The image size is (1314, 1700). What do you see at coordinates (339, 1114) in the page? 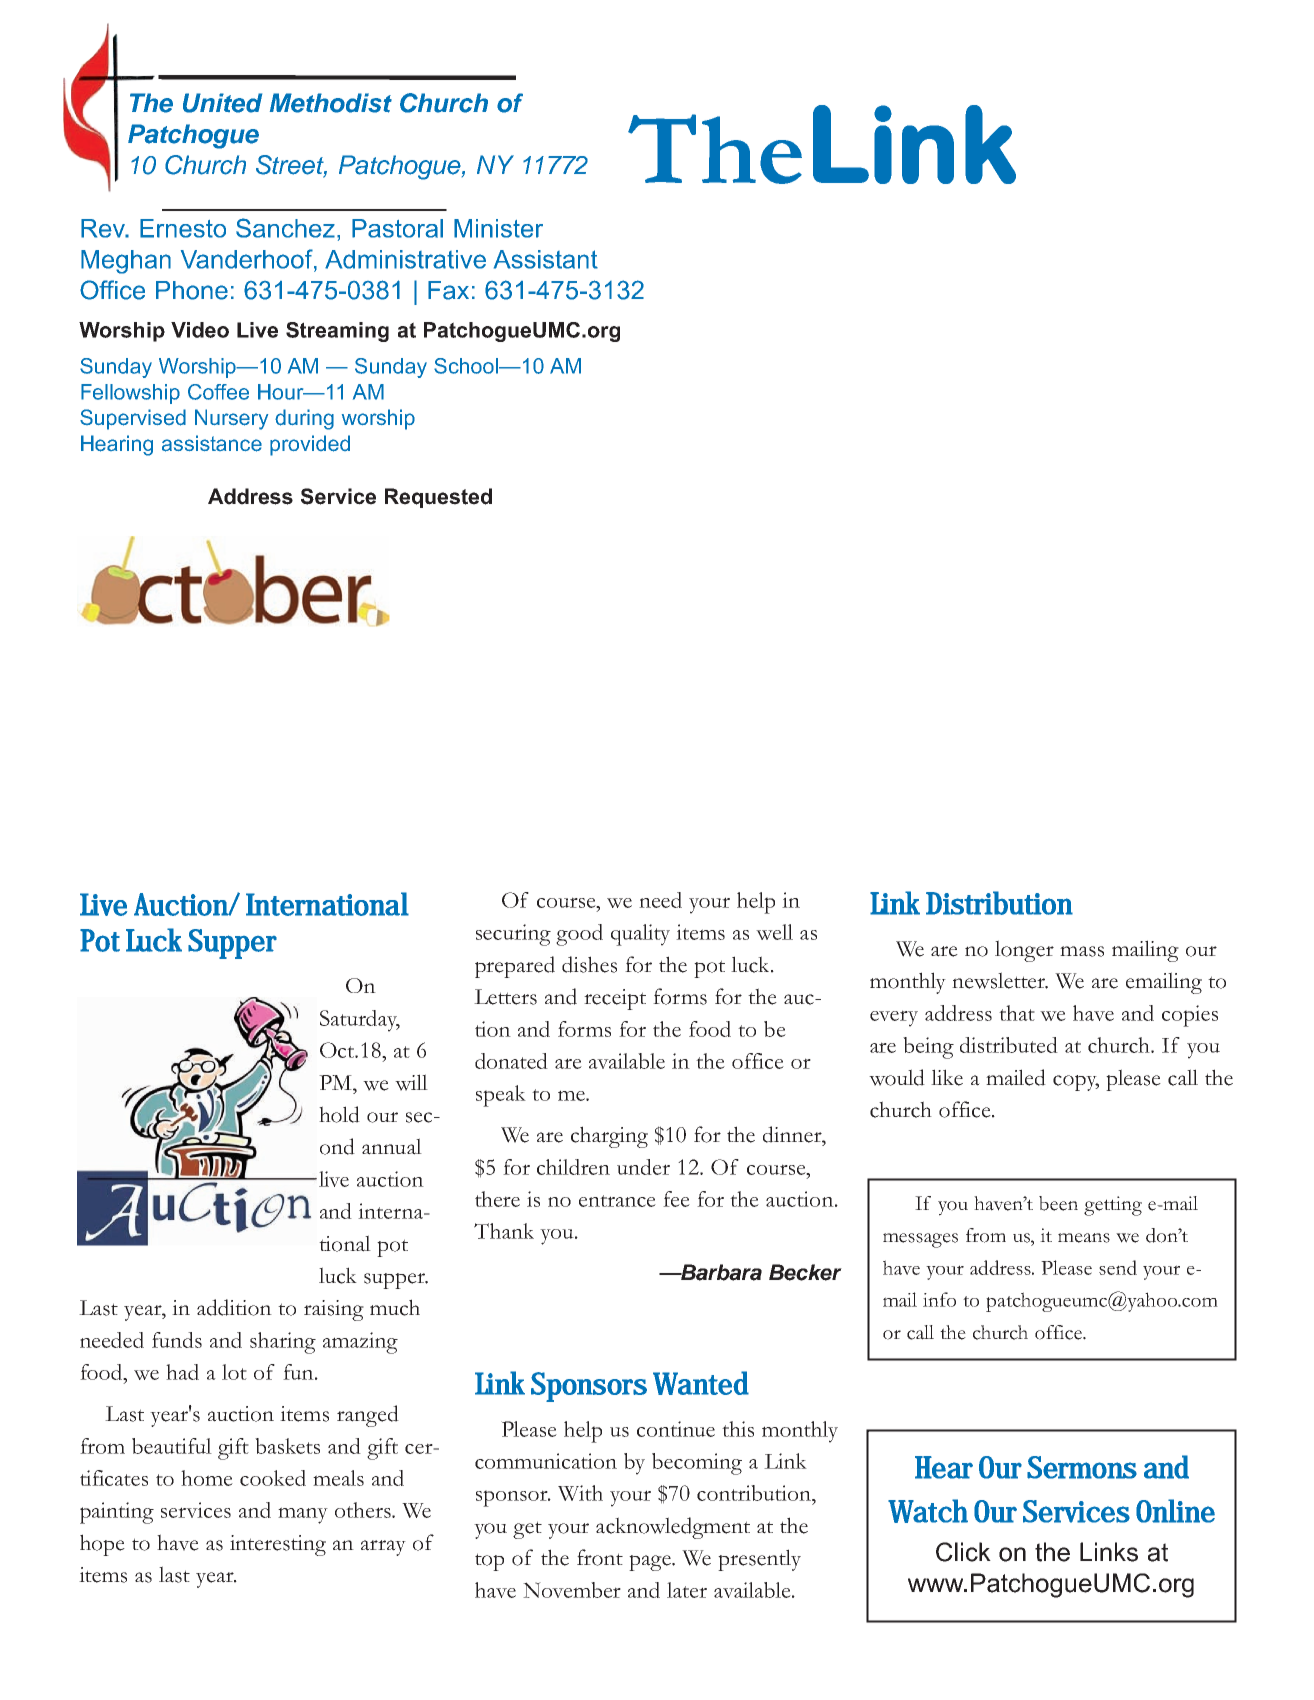
I see `hold` at bounding box center [339, 1114].
